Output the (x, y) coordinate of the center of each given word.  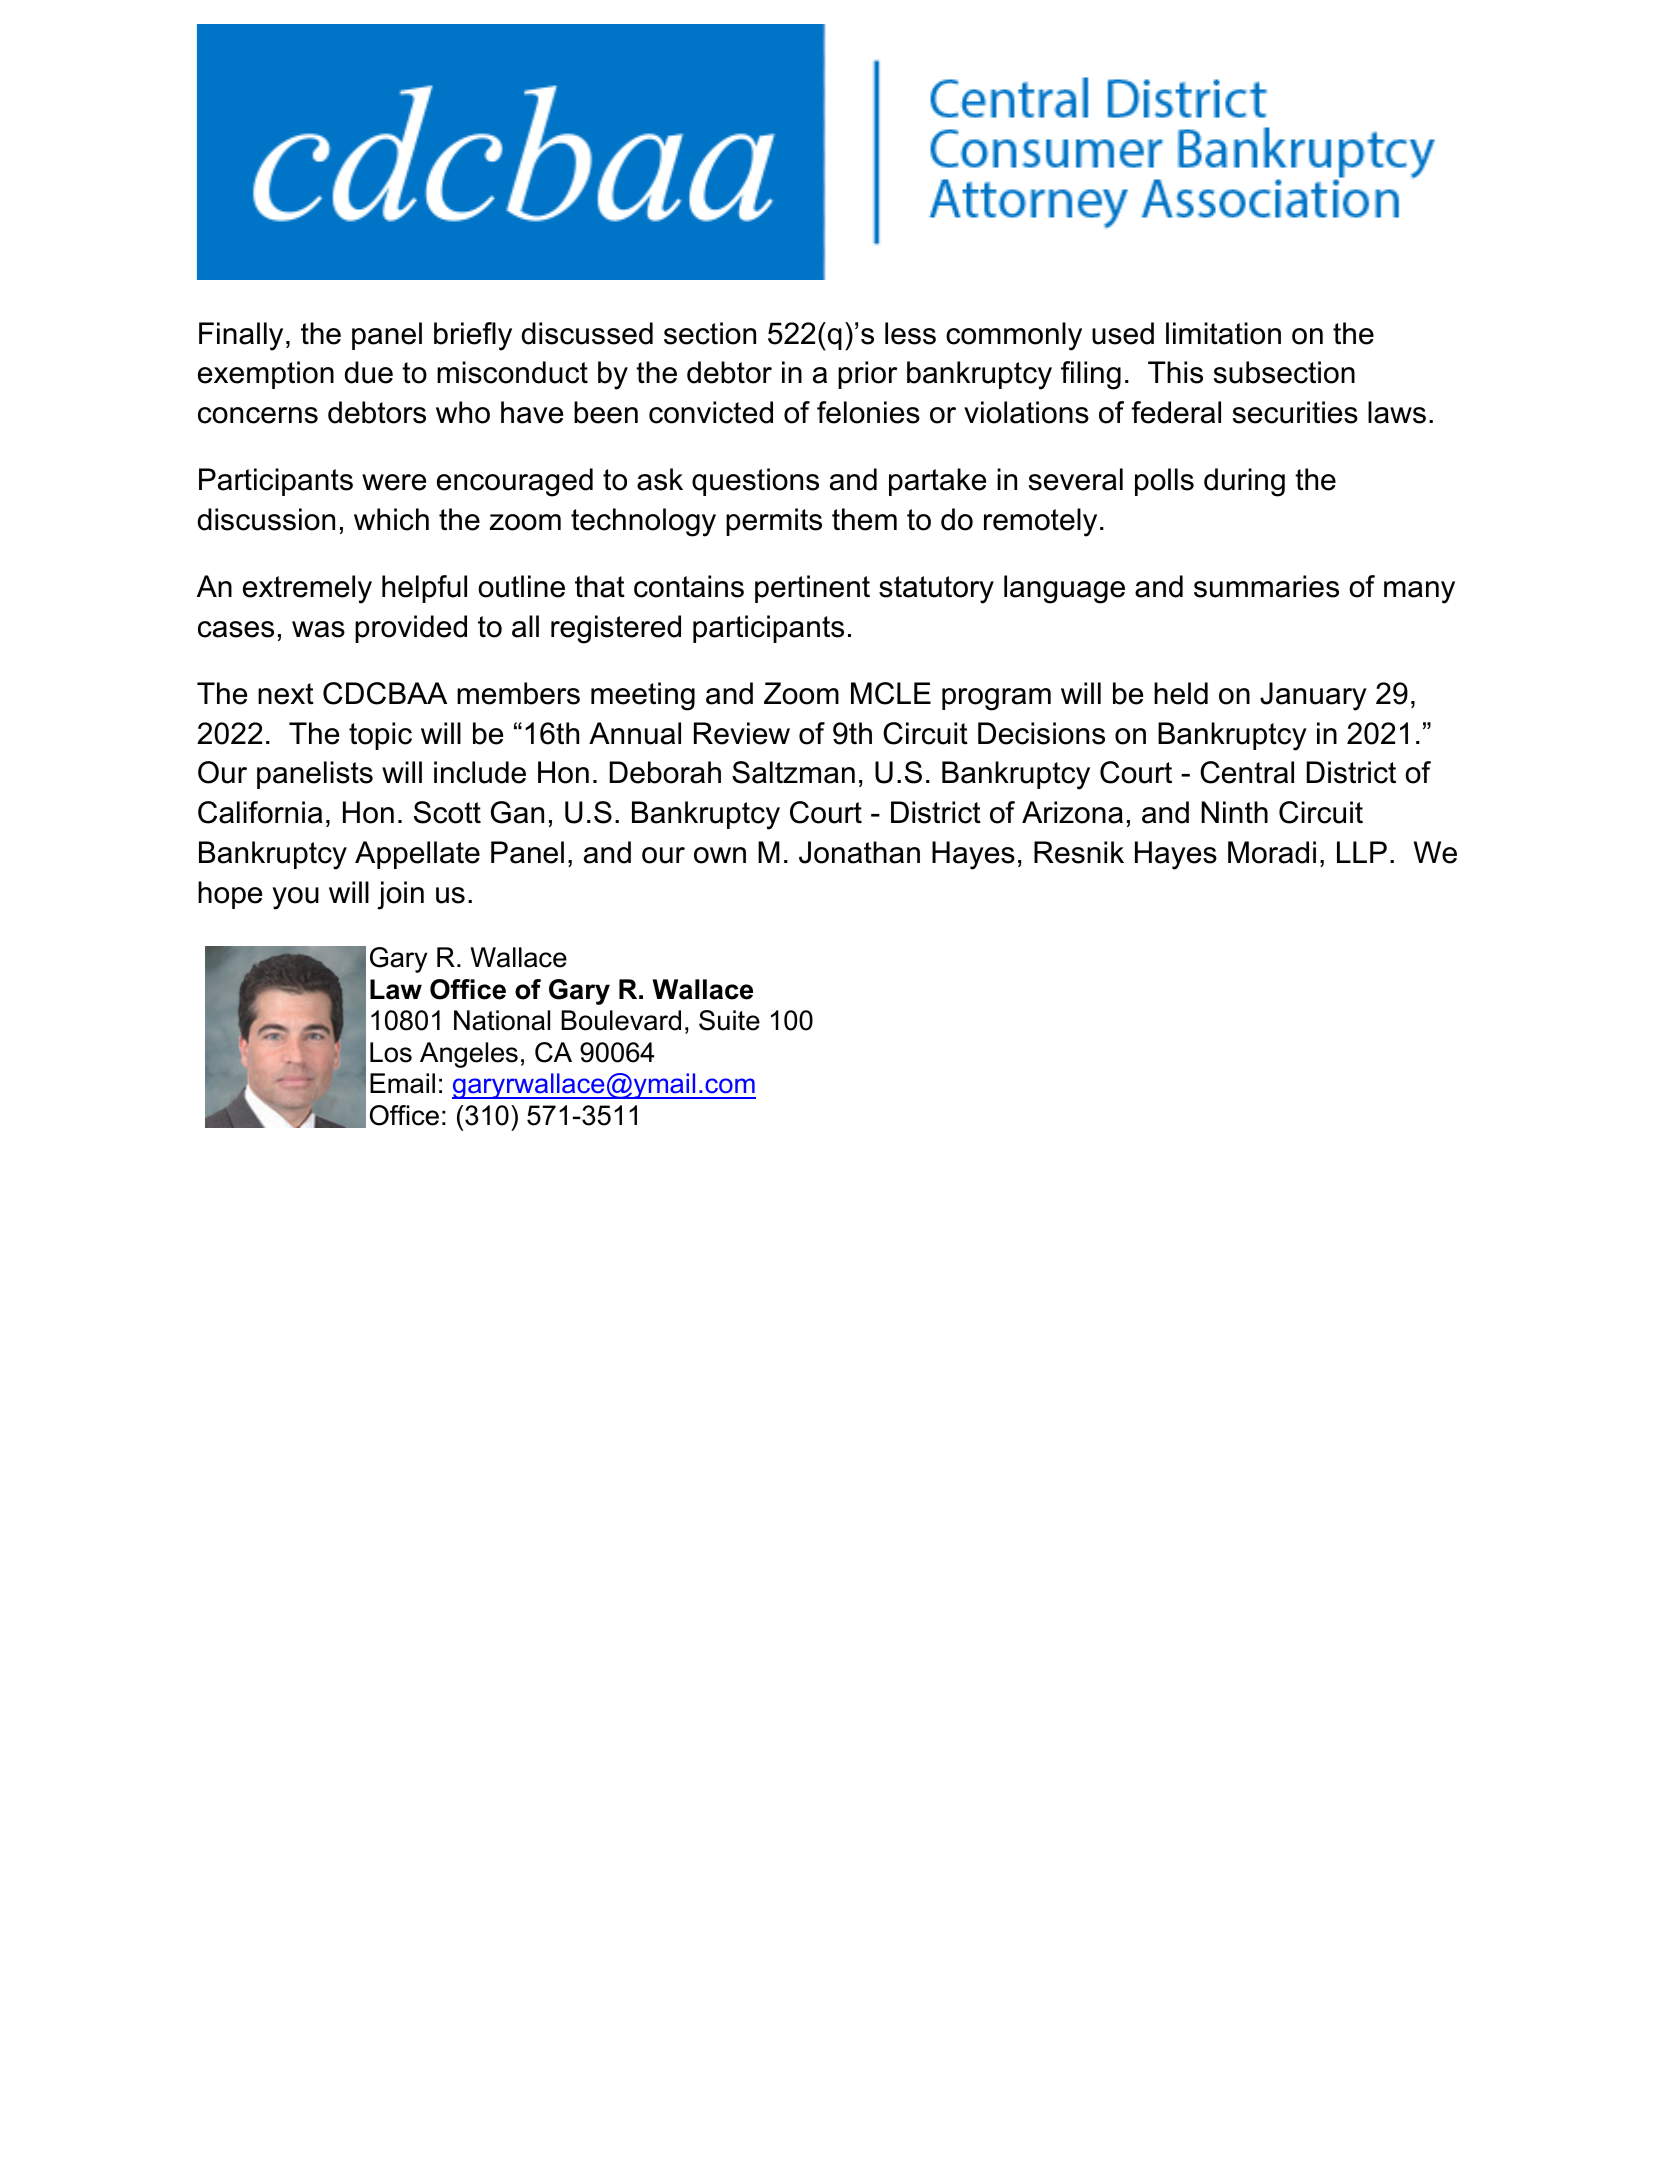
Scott (447, 812)
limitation (1223, 333)
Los (391, 1052)
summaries (1266, 586)
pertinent (812, 589)
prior (868, 375)
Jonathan (859, 852)
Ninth (1234, 812)
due (369, 372)
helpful (424, 589)
